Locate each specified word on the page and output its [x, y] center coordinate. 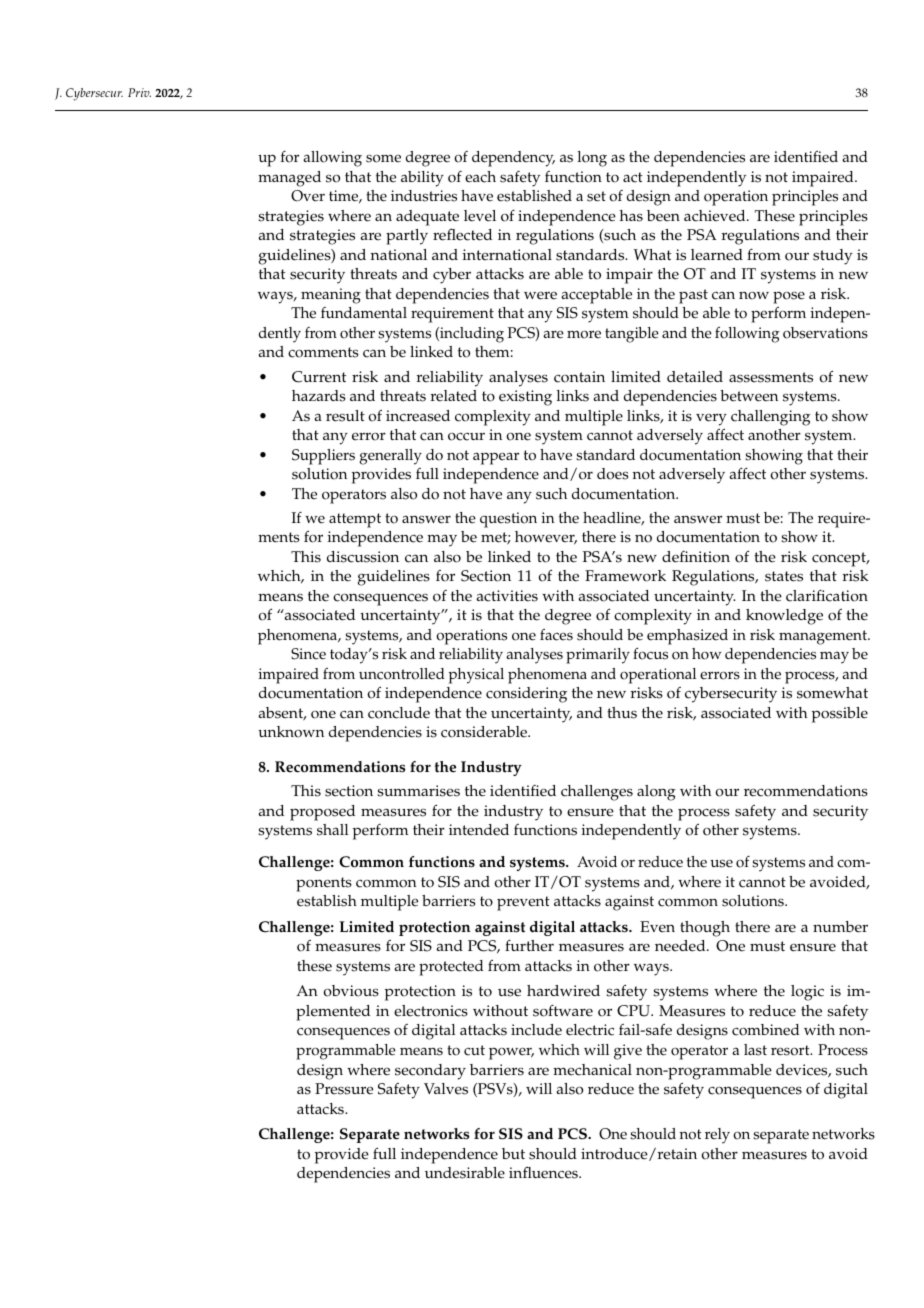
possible [840, 715]
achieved [716, 216]
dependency [513, 159]
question [508, 520]
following [747, 335]
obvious [351, 991]
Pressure [344, 1089]
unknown [291, 732]
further [529, 945]
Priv [139, 92]
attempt [355, 520]
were [540, 295]
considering [526, 695]
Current [319, 377]
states [784, 576]
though [705, 929]
